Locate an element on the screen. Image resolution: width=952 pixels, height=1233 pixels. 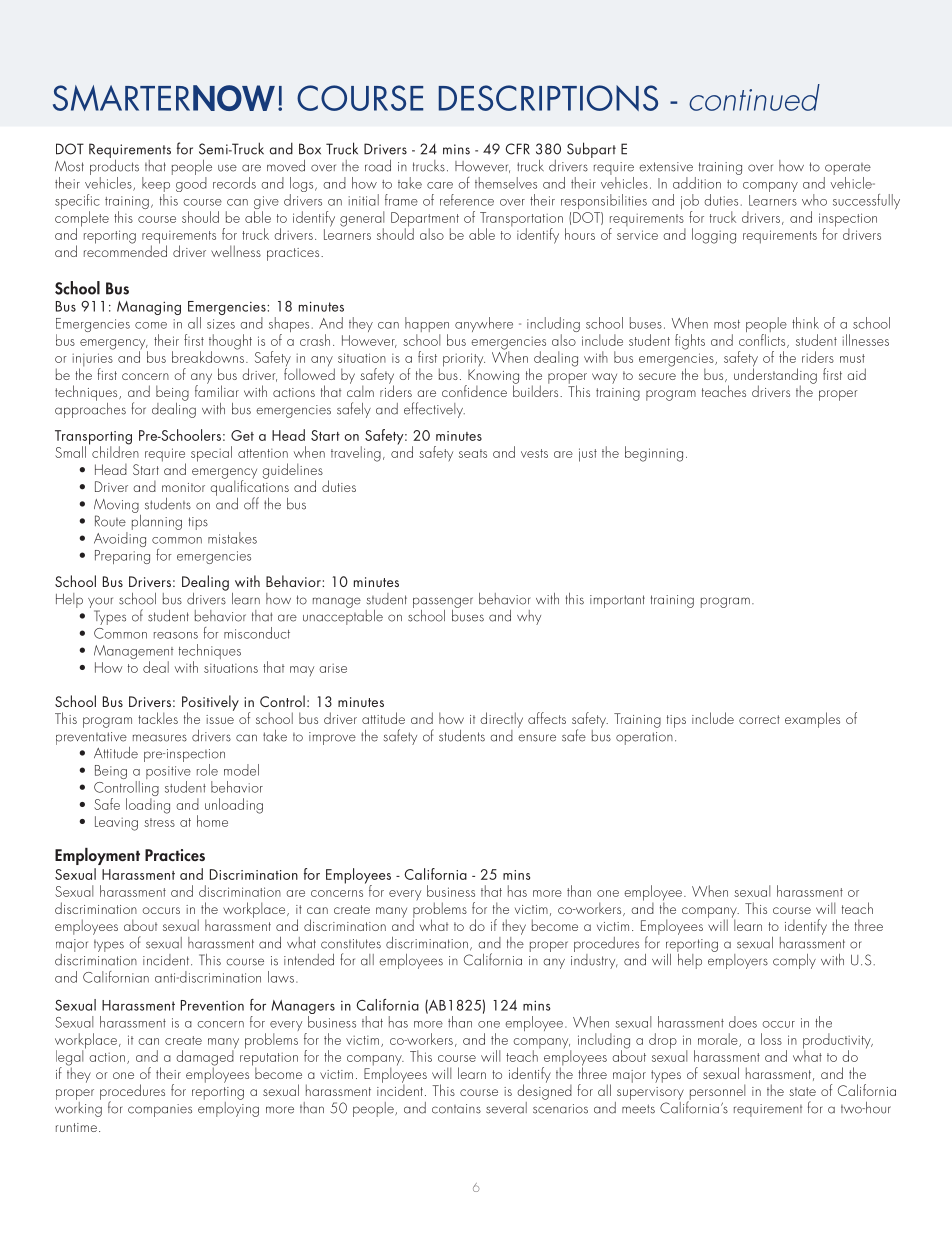
products is located at coordinates (114, 167).
